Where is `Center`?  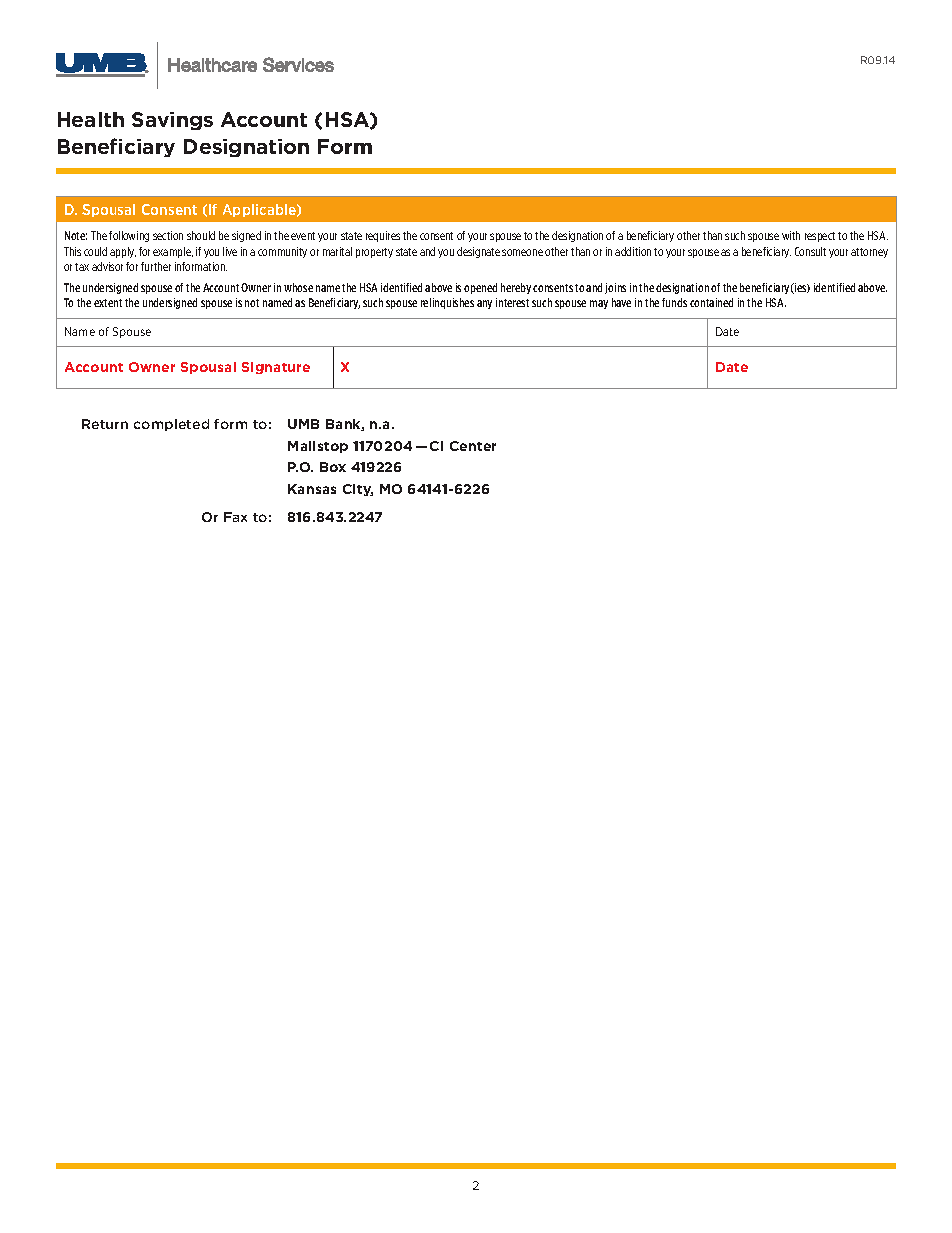
Center is located at coordinates (473, 446).
